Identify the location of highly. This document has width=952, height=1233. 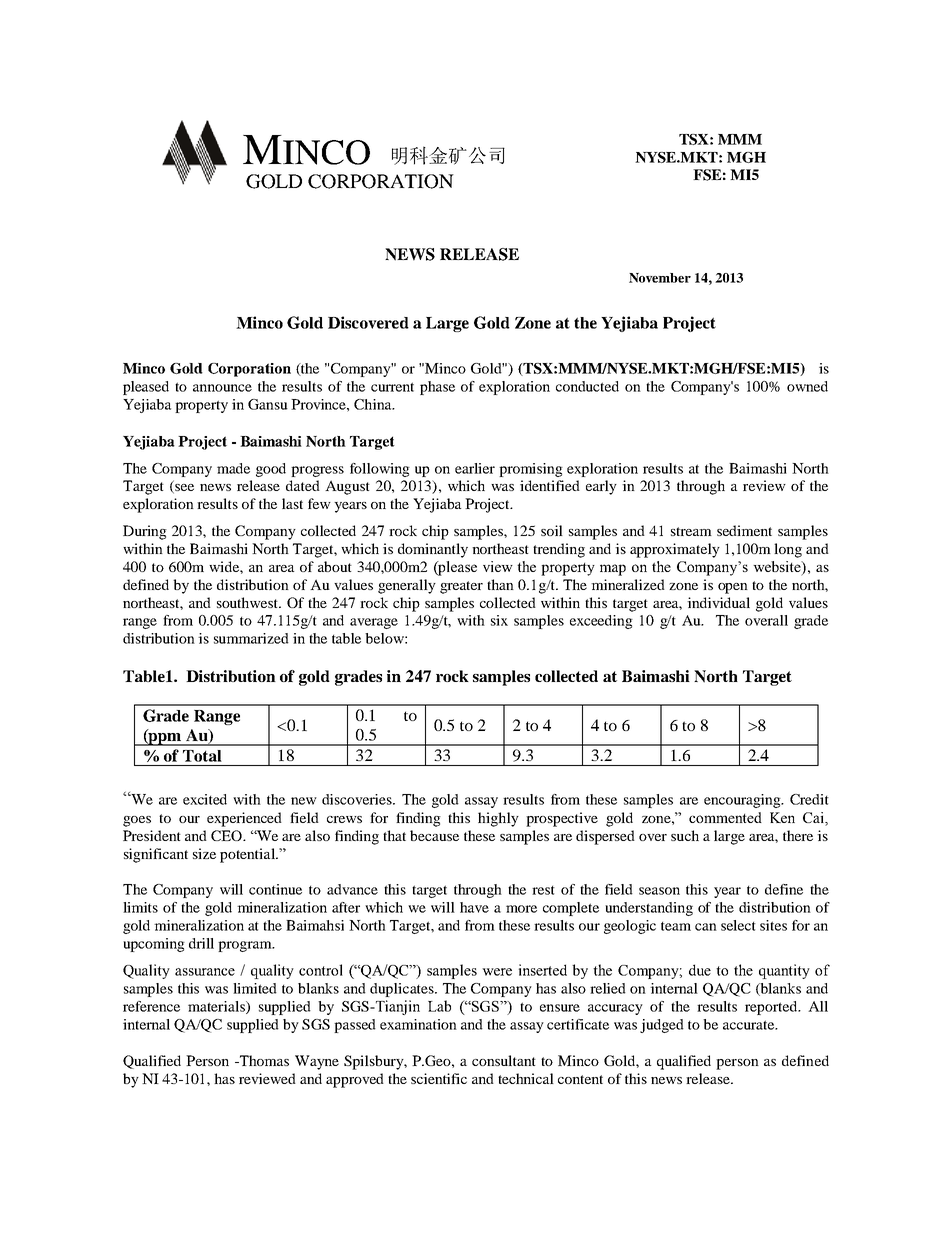
(498, 819).
